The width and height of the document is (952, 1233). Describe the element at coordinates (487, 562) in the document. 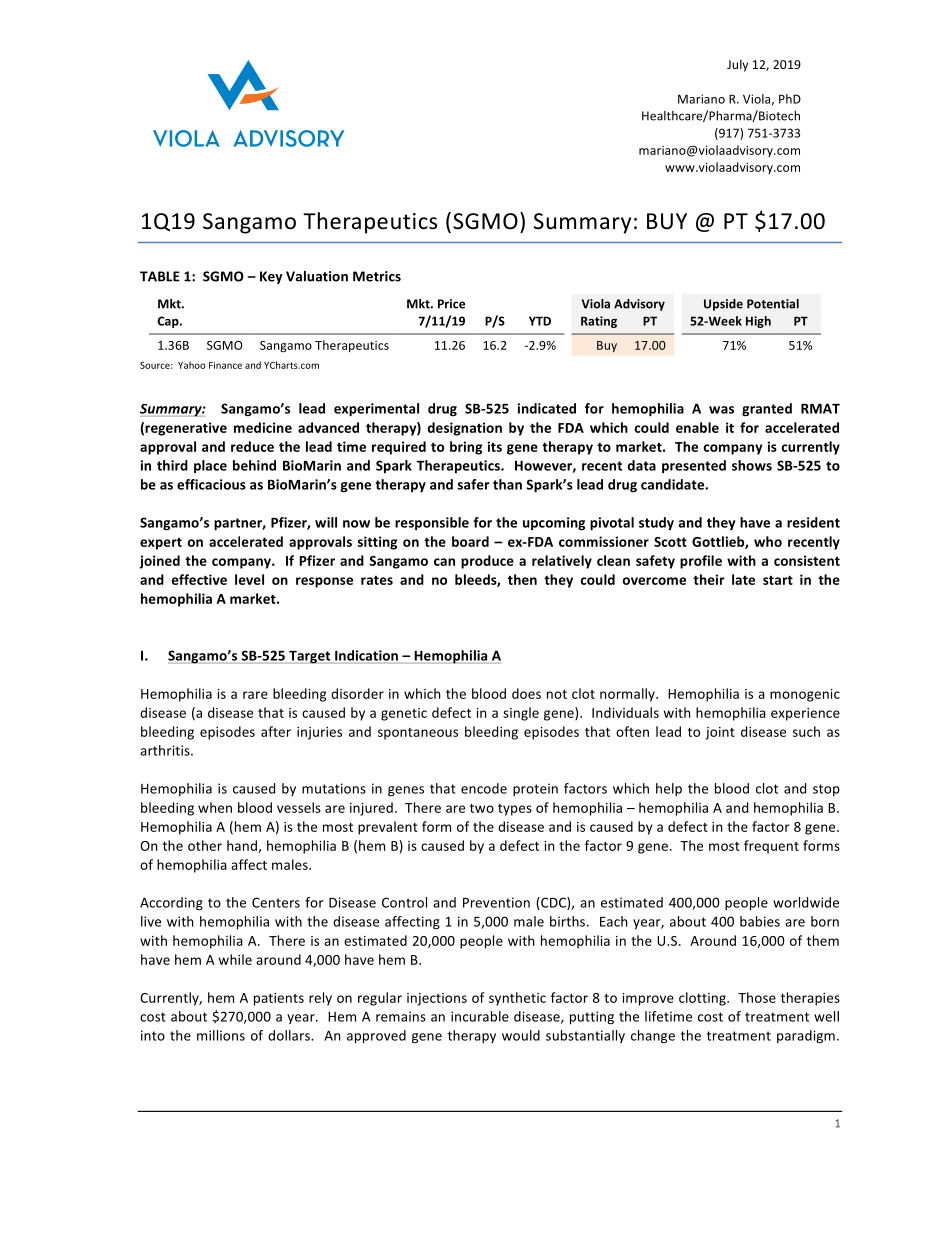

I see `produce` at that location.
